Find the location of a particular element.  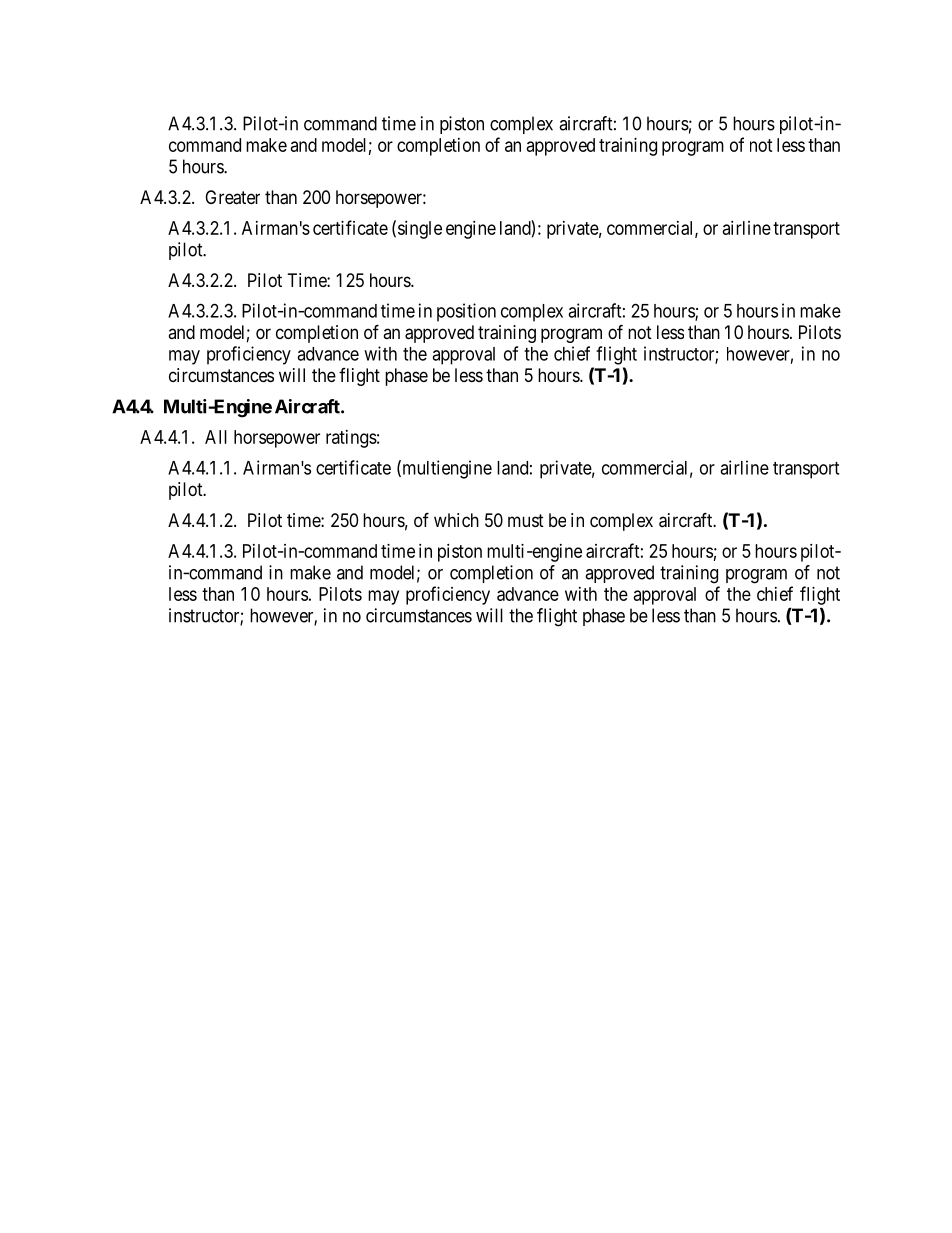

position is located at coordinates (466, 312).
